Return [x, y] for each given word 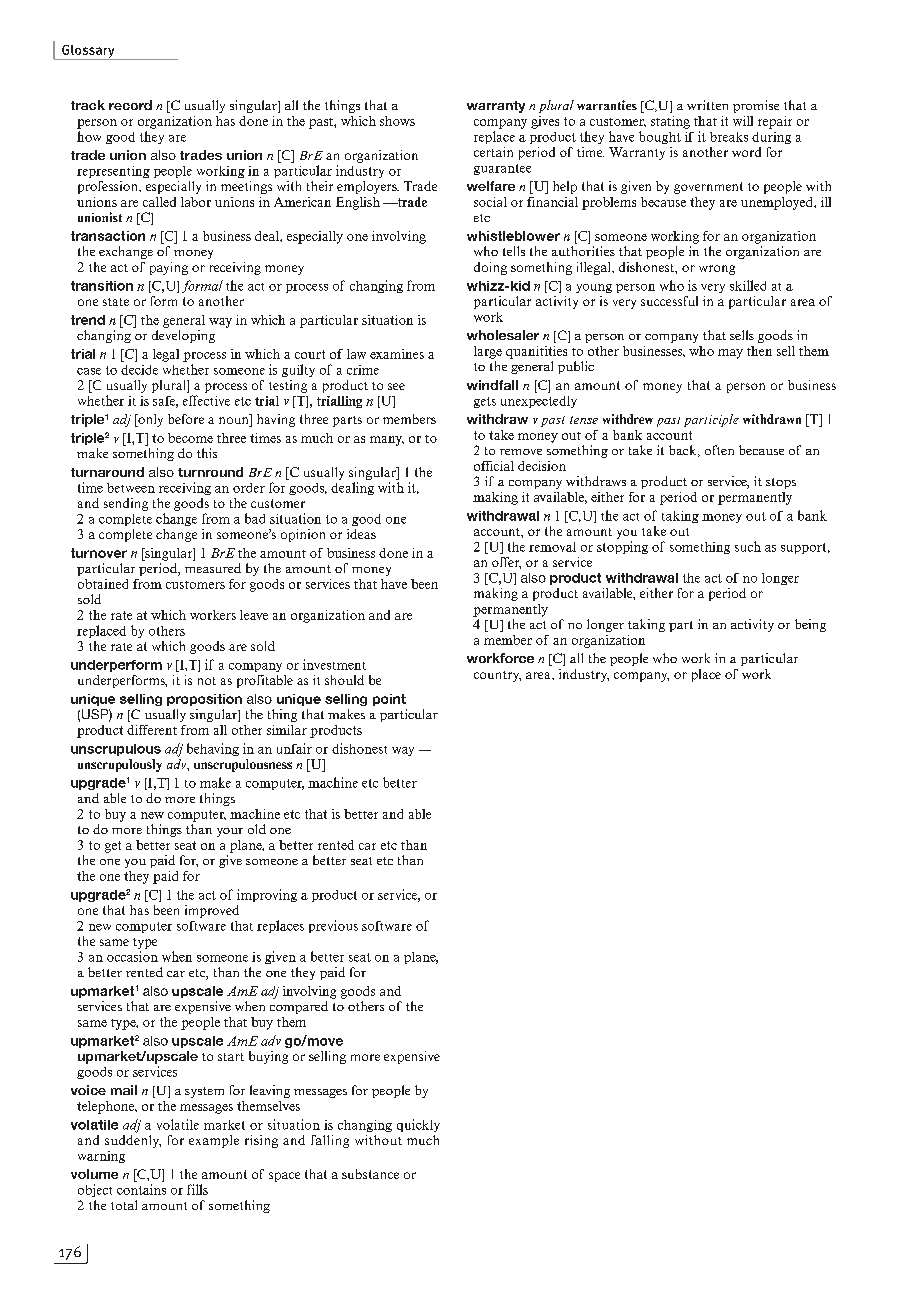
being [810, 625]
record [130, 105]
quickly [418, 1125]
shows [397, 121]
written [707, 105]
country [497, 676]
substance [370, 1174]
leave [254, 615]
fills [197, 1189]
